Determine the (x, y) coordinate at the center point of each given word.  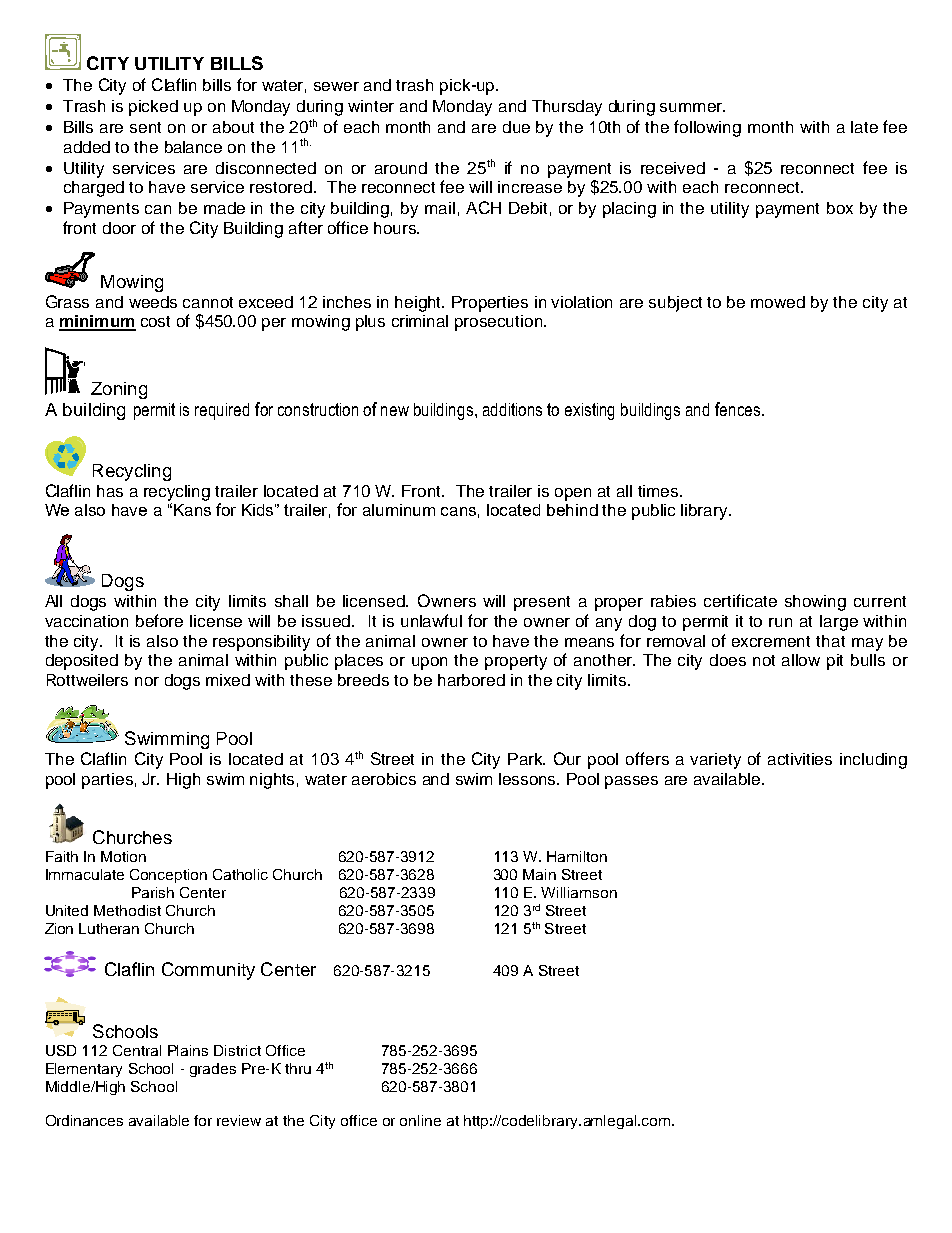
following (707, 128)
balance (193, 147)
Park (526, 759)
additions (512, 409)
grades (213, 1070)
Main (539, 874)
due (516, 127)
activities (800, 759)
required (222, 411)
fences (739, 409)
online (420, 1120)
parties (107, 781)
